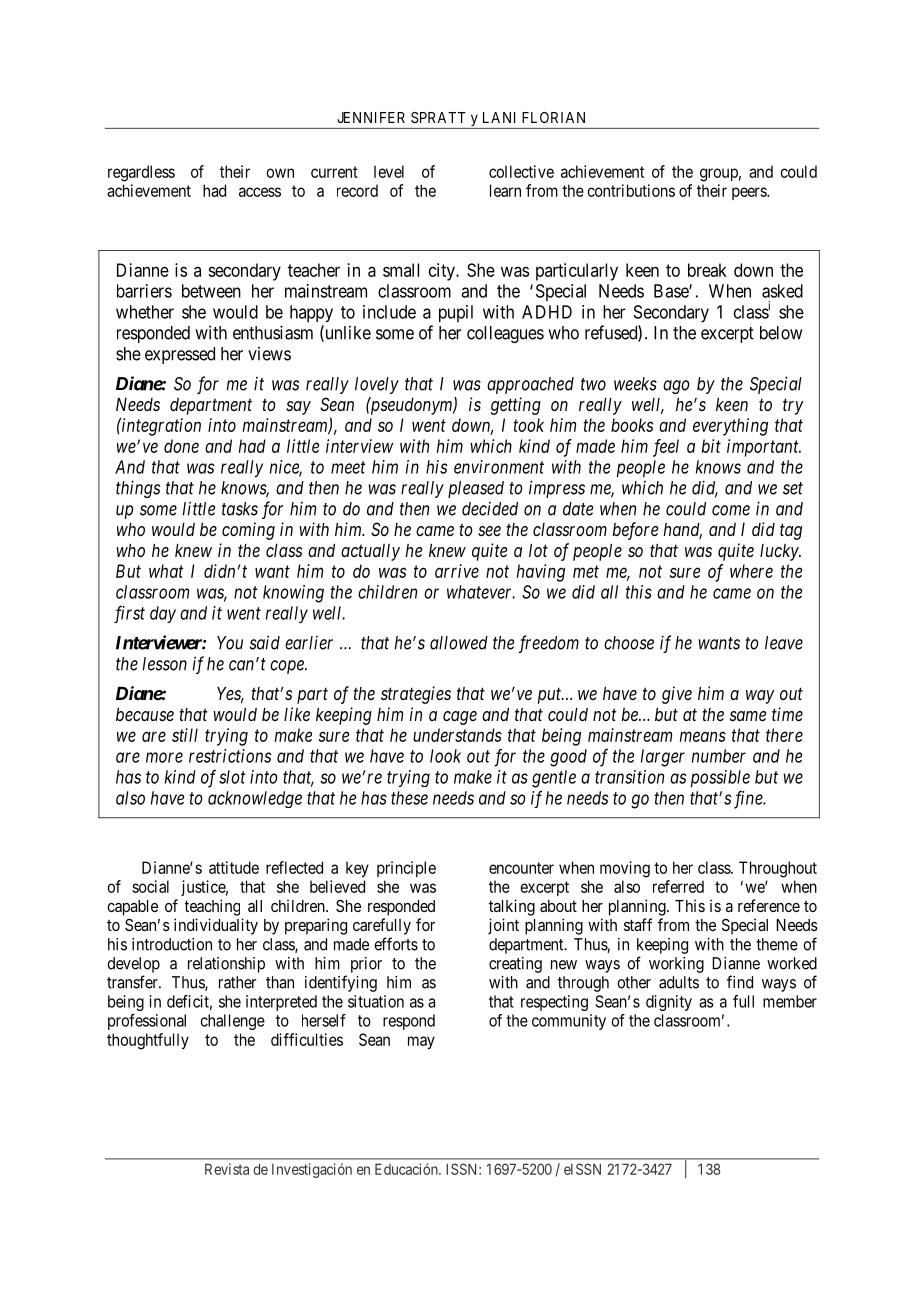  Describe the element at coordinates (669, 1003) in the document. I see `dignity` at that location.
